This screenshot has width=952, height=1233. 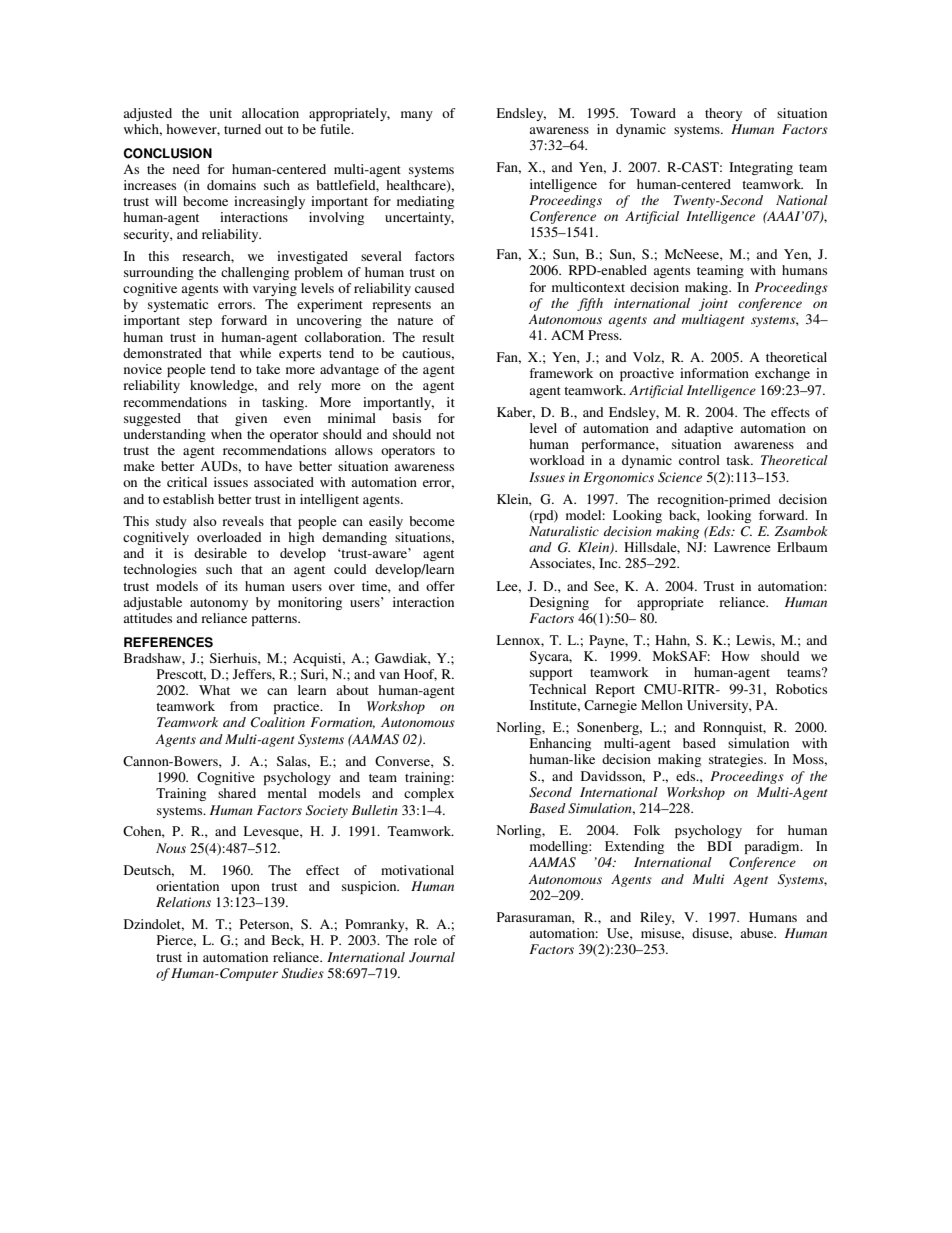 What do you see at coordinates (242, 129) in the screenshot?
I see `turned` at bounding box center [242, 129].
